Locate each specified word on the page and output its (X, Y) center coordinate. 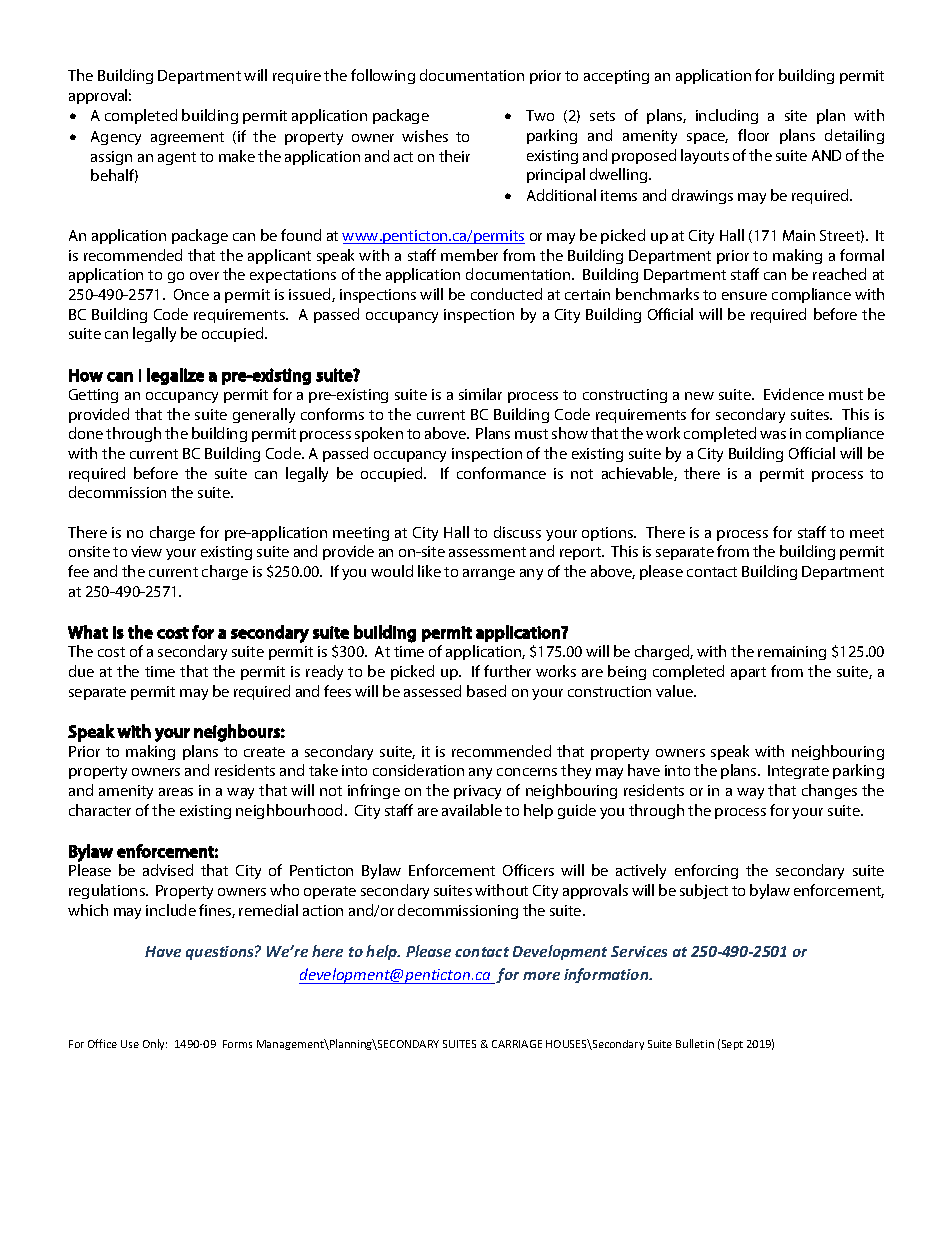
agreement (187, 138)
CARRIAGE (517, 1044)
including (727, 116)
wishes (425, 136)
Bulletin (695, 1043)
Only (155, 1044)
